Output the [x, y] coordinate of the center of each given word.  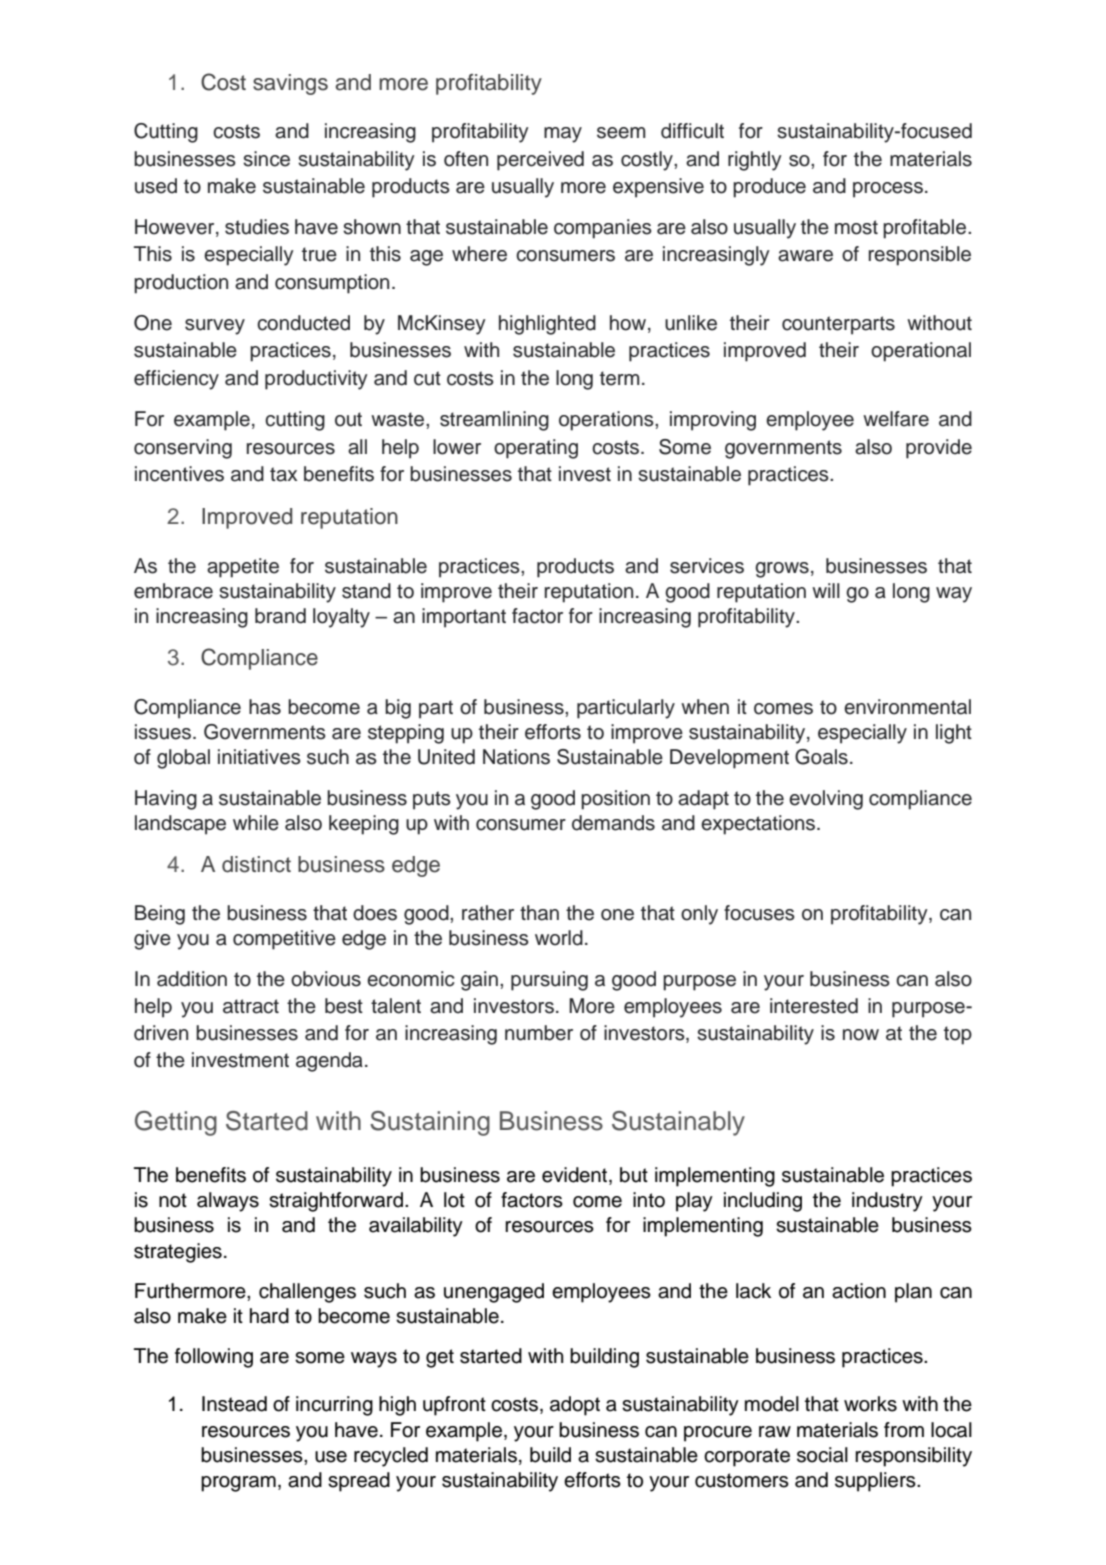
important [464, 618]
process [889, 190]
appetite [243, 568]
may [563, 135]
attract [251, 1006]
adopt [575, 1406]
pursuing [549, 981]
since [266, 159]
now [861, 1035]
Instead [234, 1404]
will [826, 590]
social [822, 1455]
